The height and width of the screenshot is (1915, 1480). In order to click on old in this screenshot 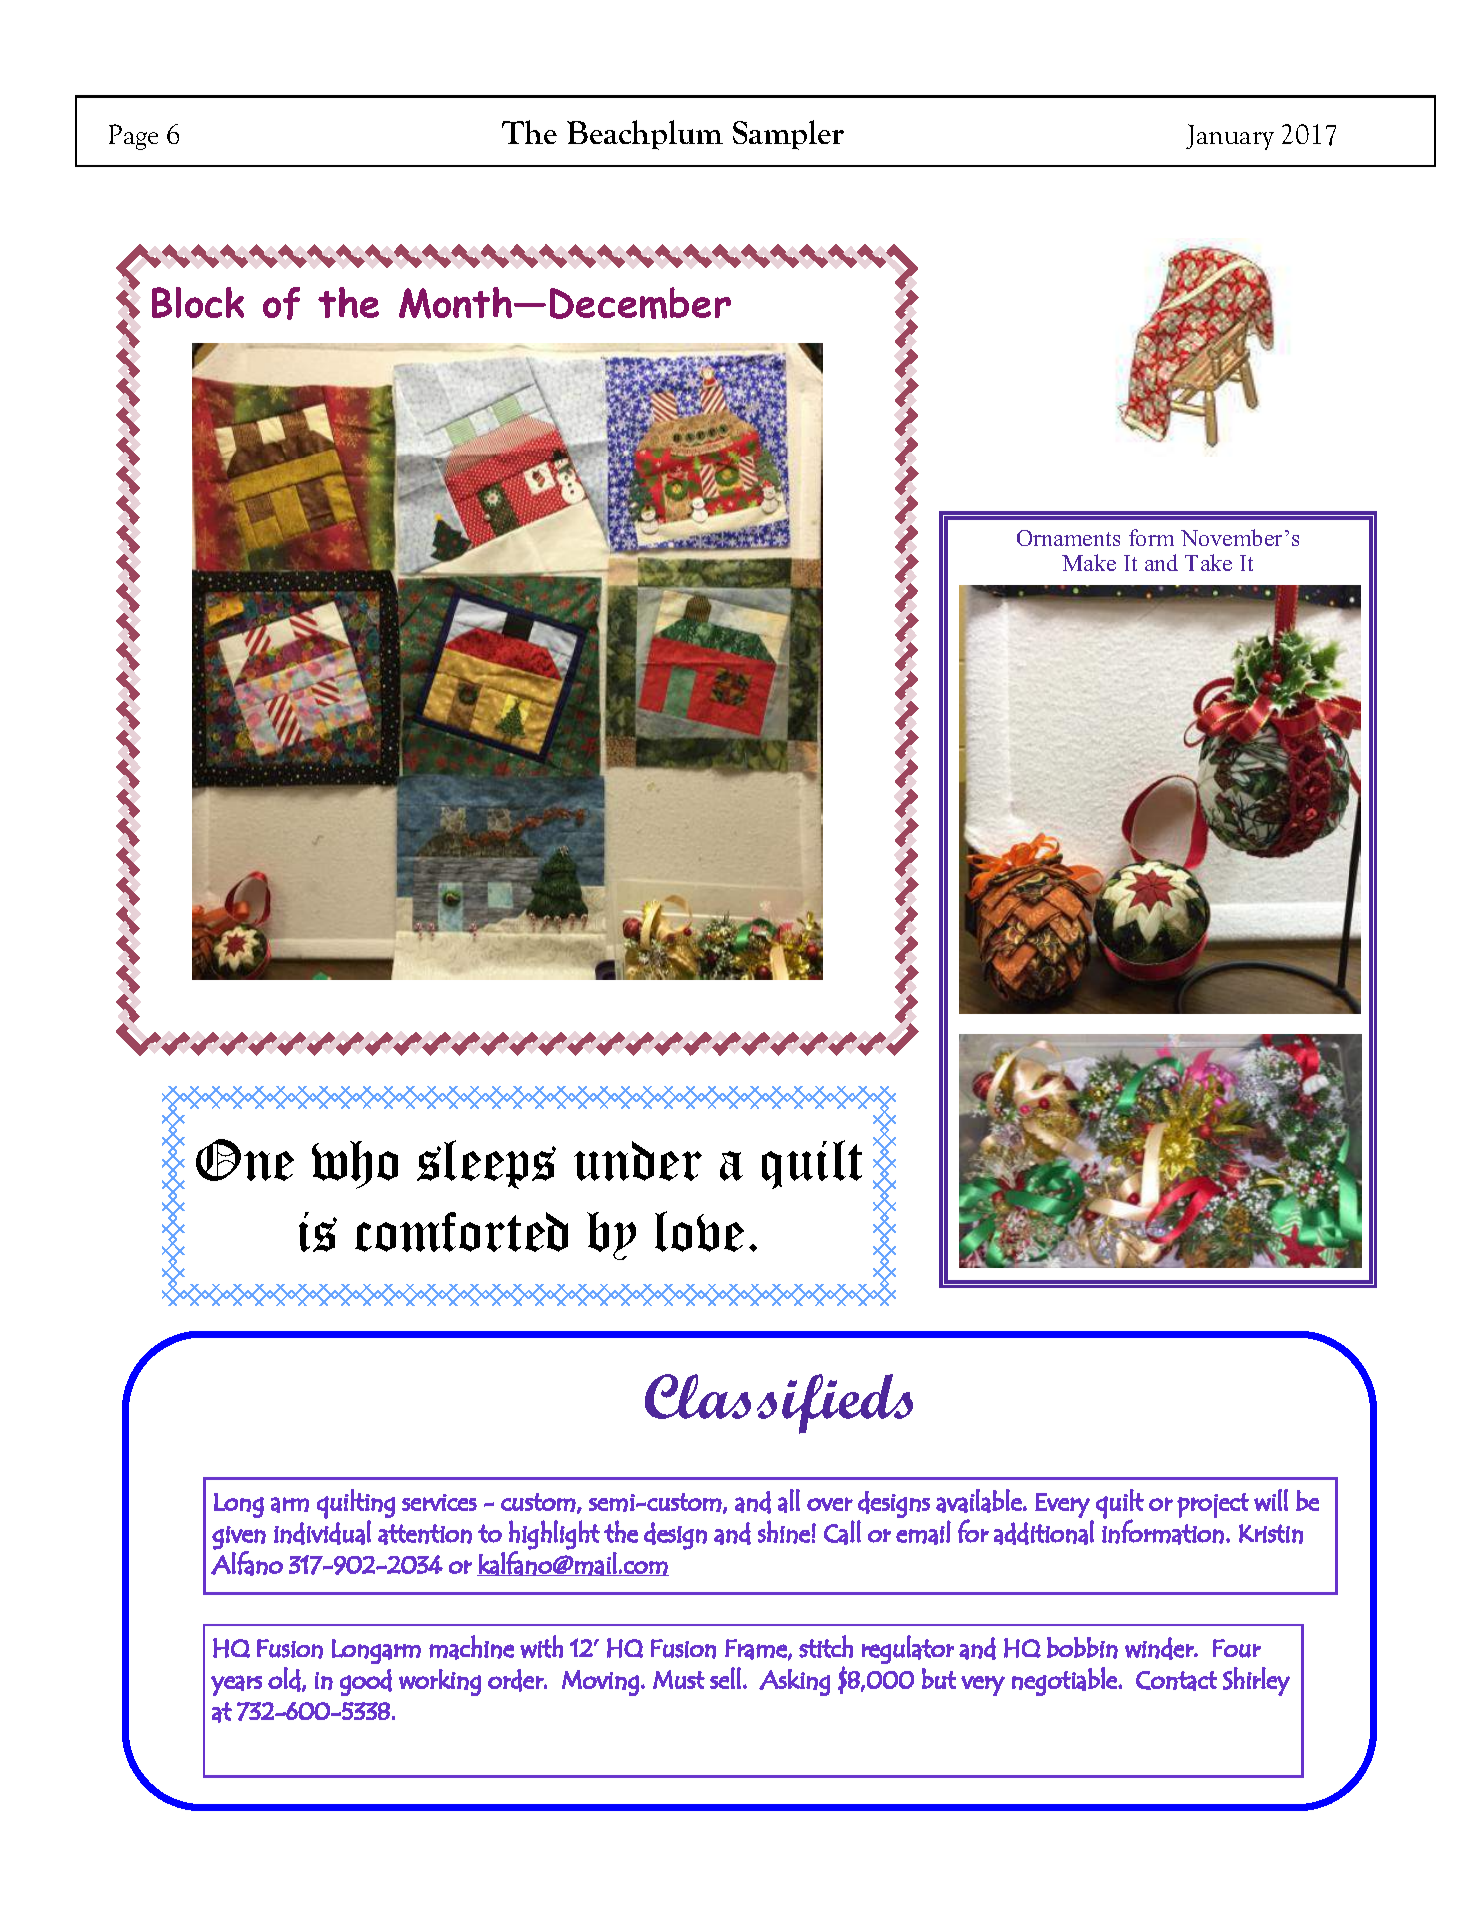, I will do `click(284, 1679)`.
